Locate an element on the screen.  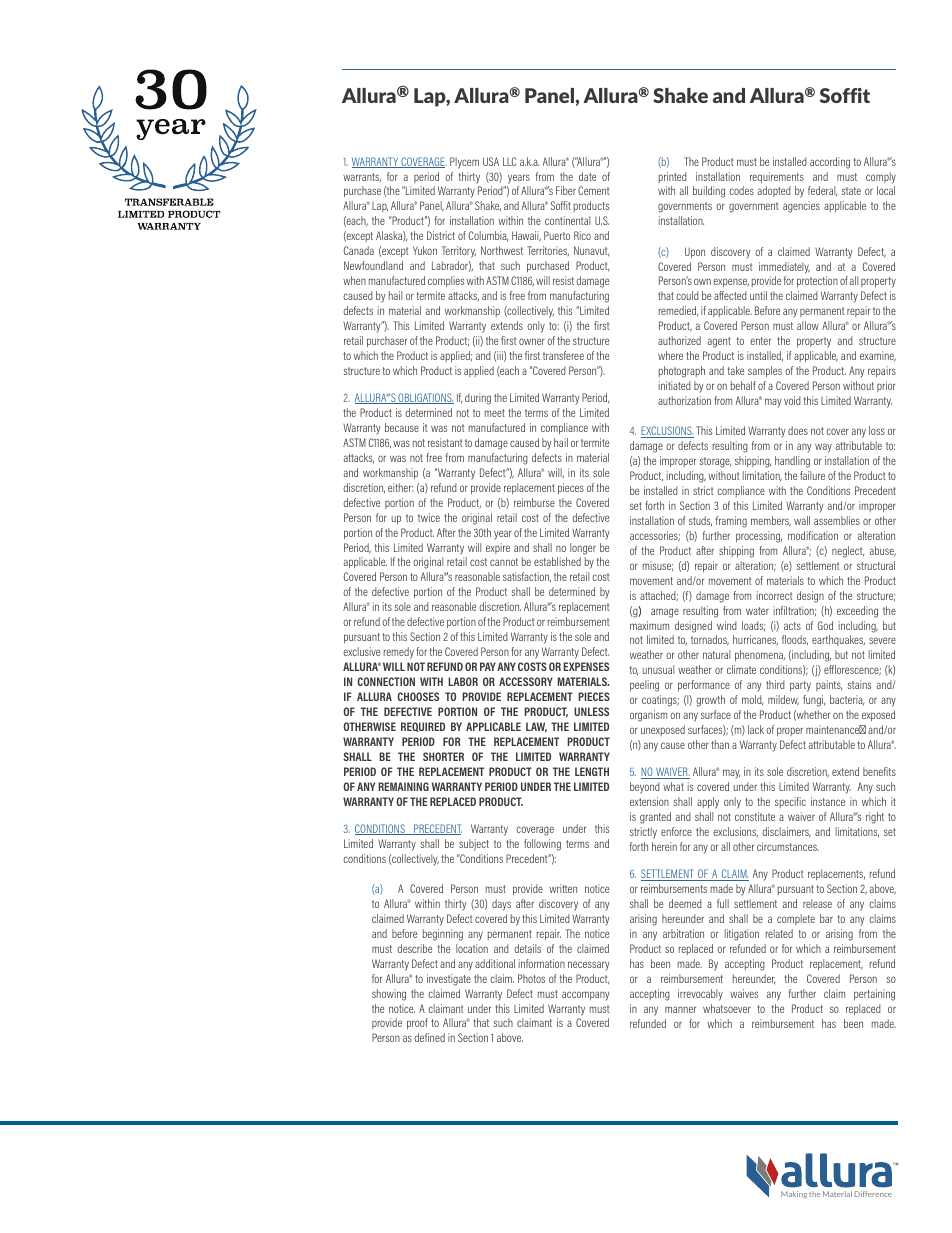
date is located at coordinates (587, 176).
